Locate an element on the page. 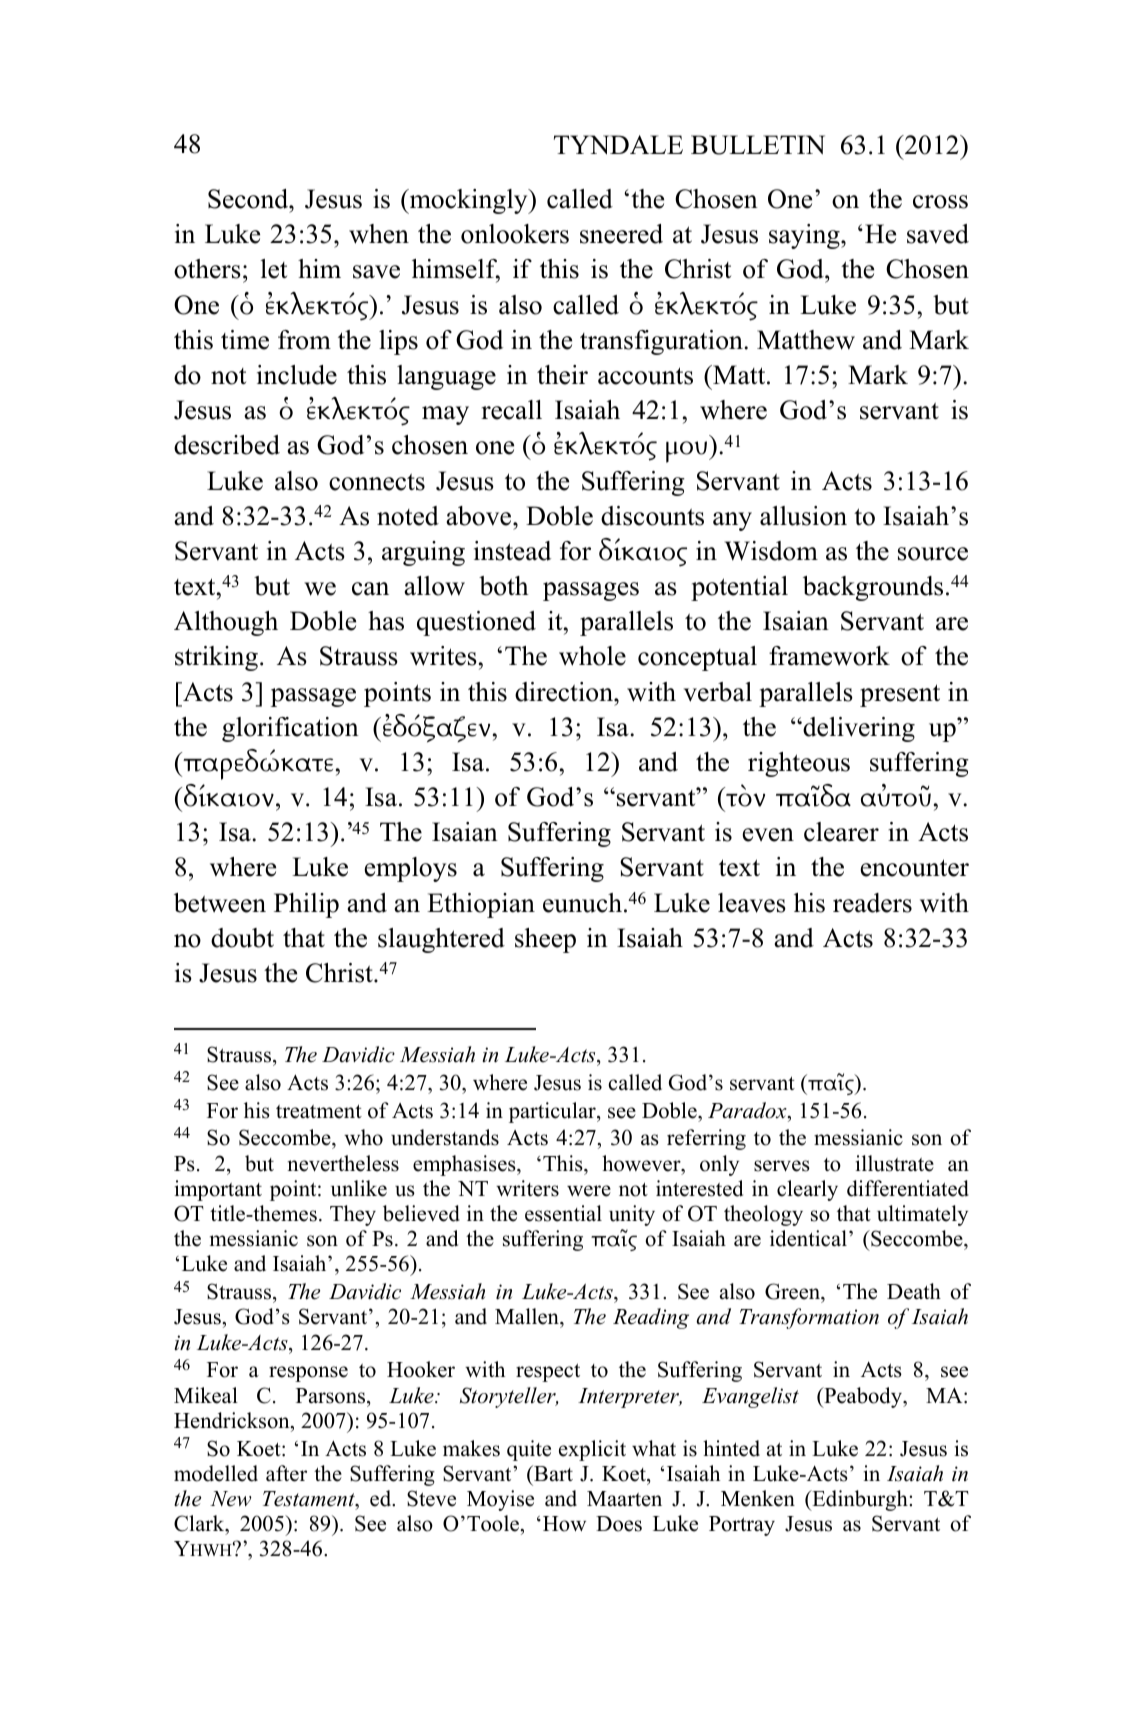 Image resolution: width=1142 pixels, height=1711 pixels. nevertheless is located at coordinates (343, 1163).
